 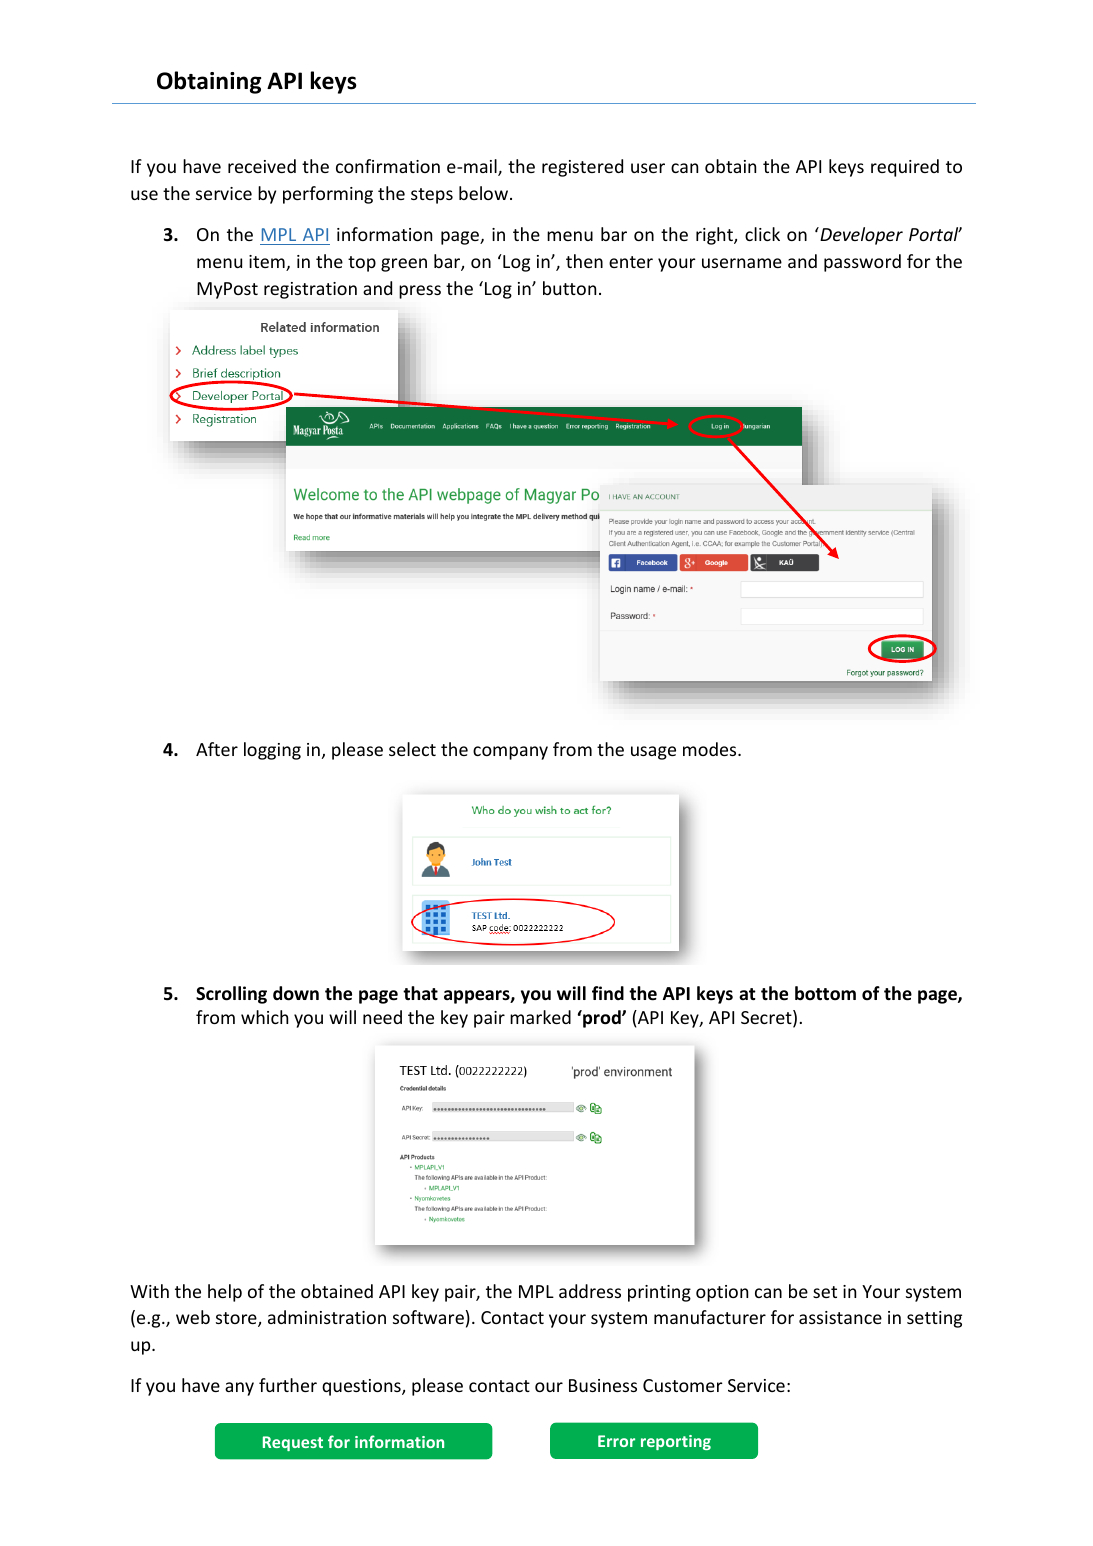 I want to click on logging, so click(x=272, y=751).
